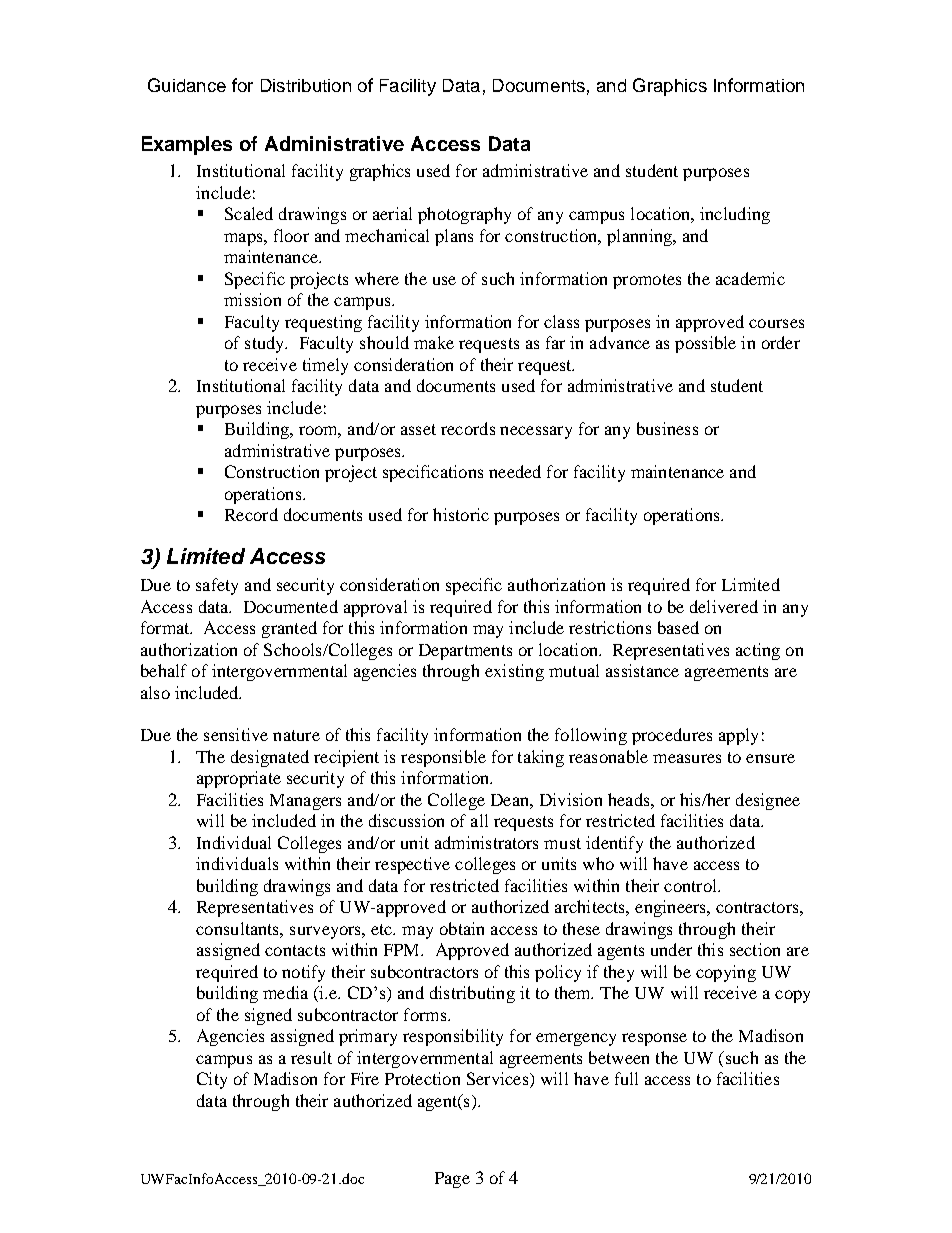 The image size is (952, 1233). What do you see at coordinates (678, 627) in the image?
I see `based` at bounding box center [678, 627].
